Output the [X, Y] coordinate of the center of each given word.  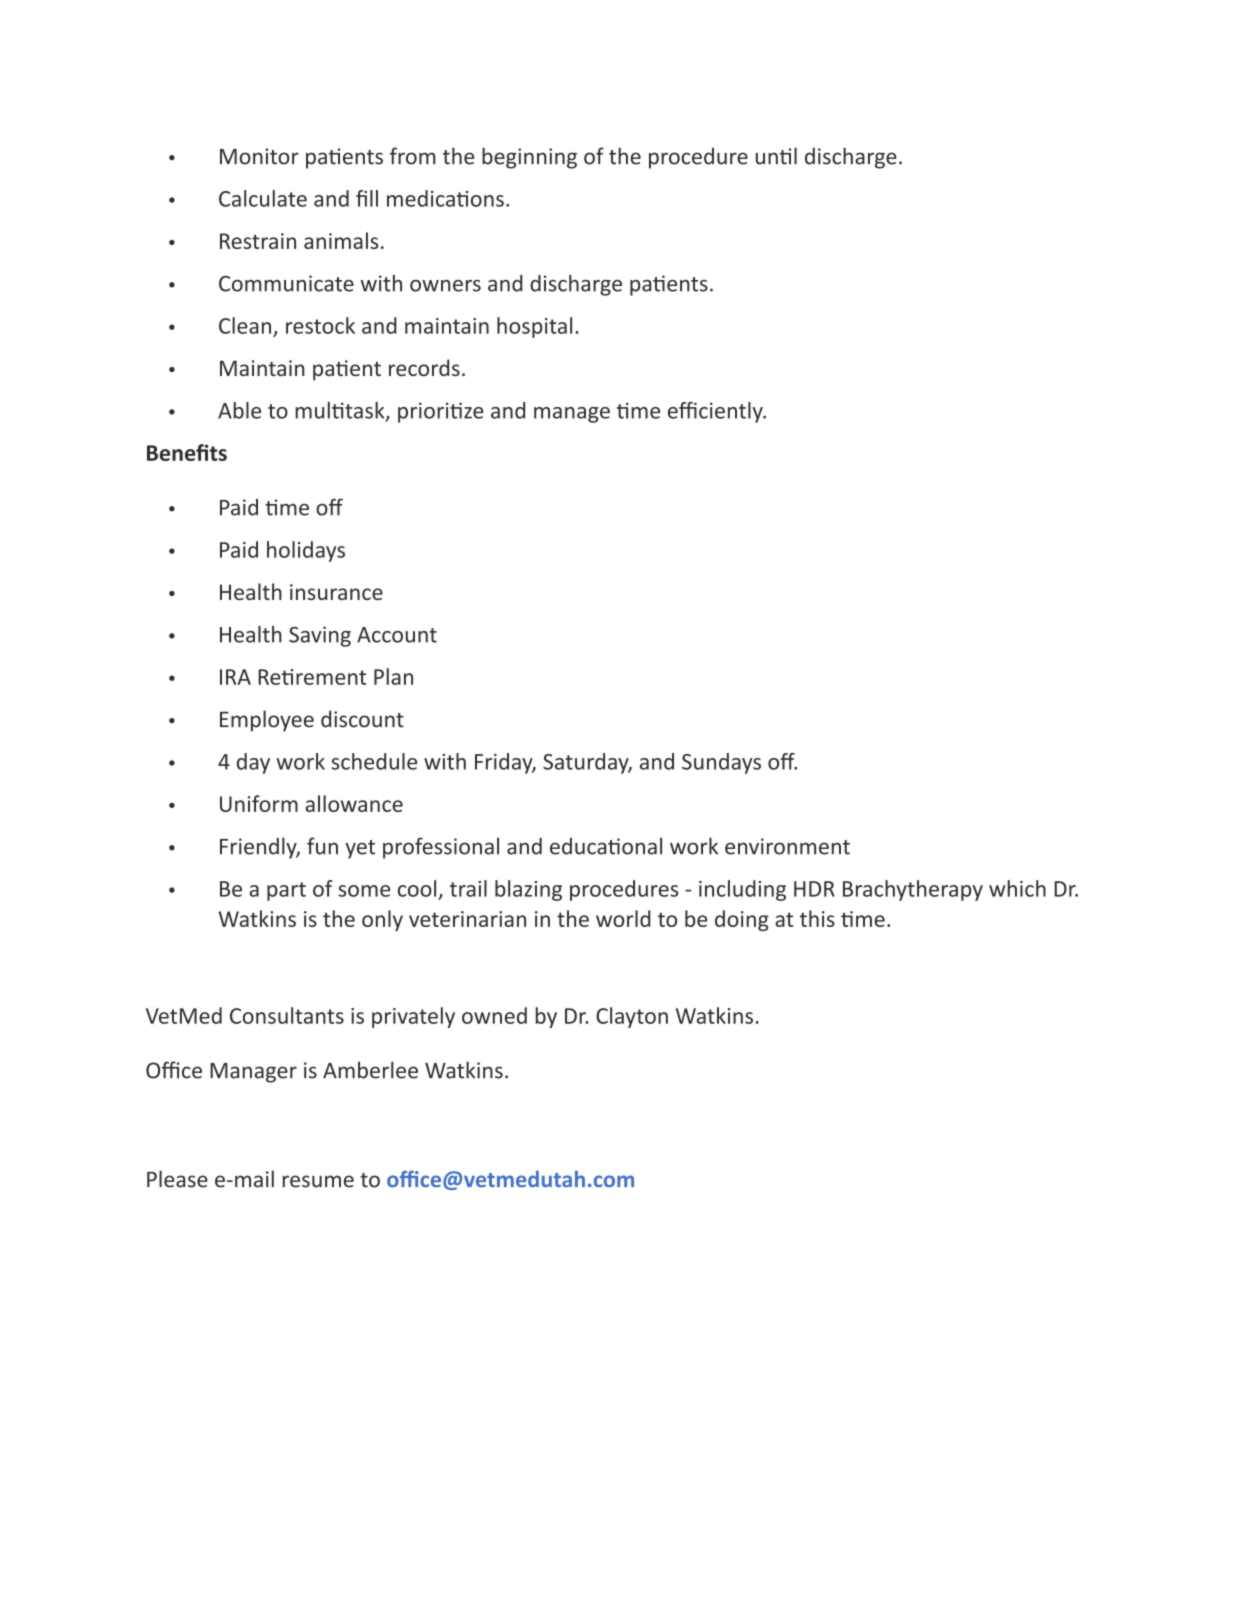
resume [318, 1181]
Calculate [263, 198]
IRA [235, 677]
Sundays [721, 763]
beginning [529, 158]
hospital [534, 327]
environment [787, 846]
